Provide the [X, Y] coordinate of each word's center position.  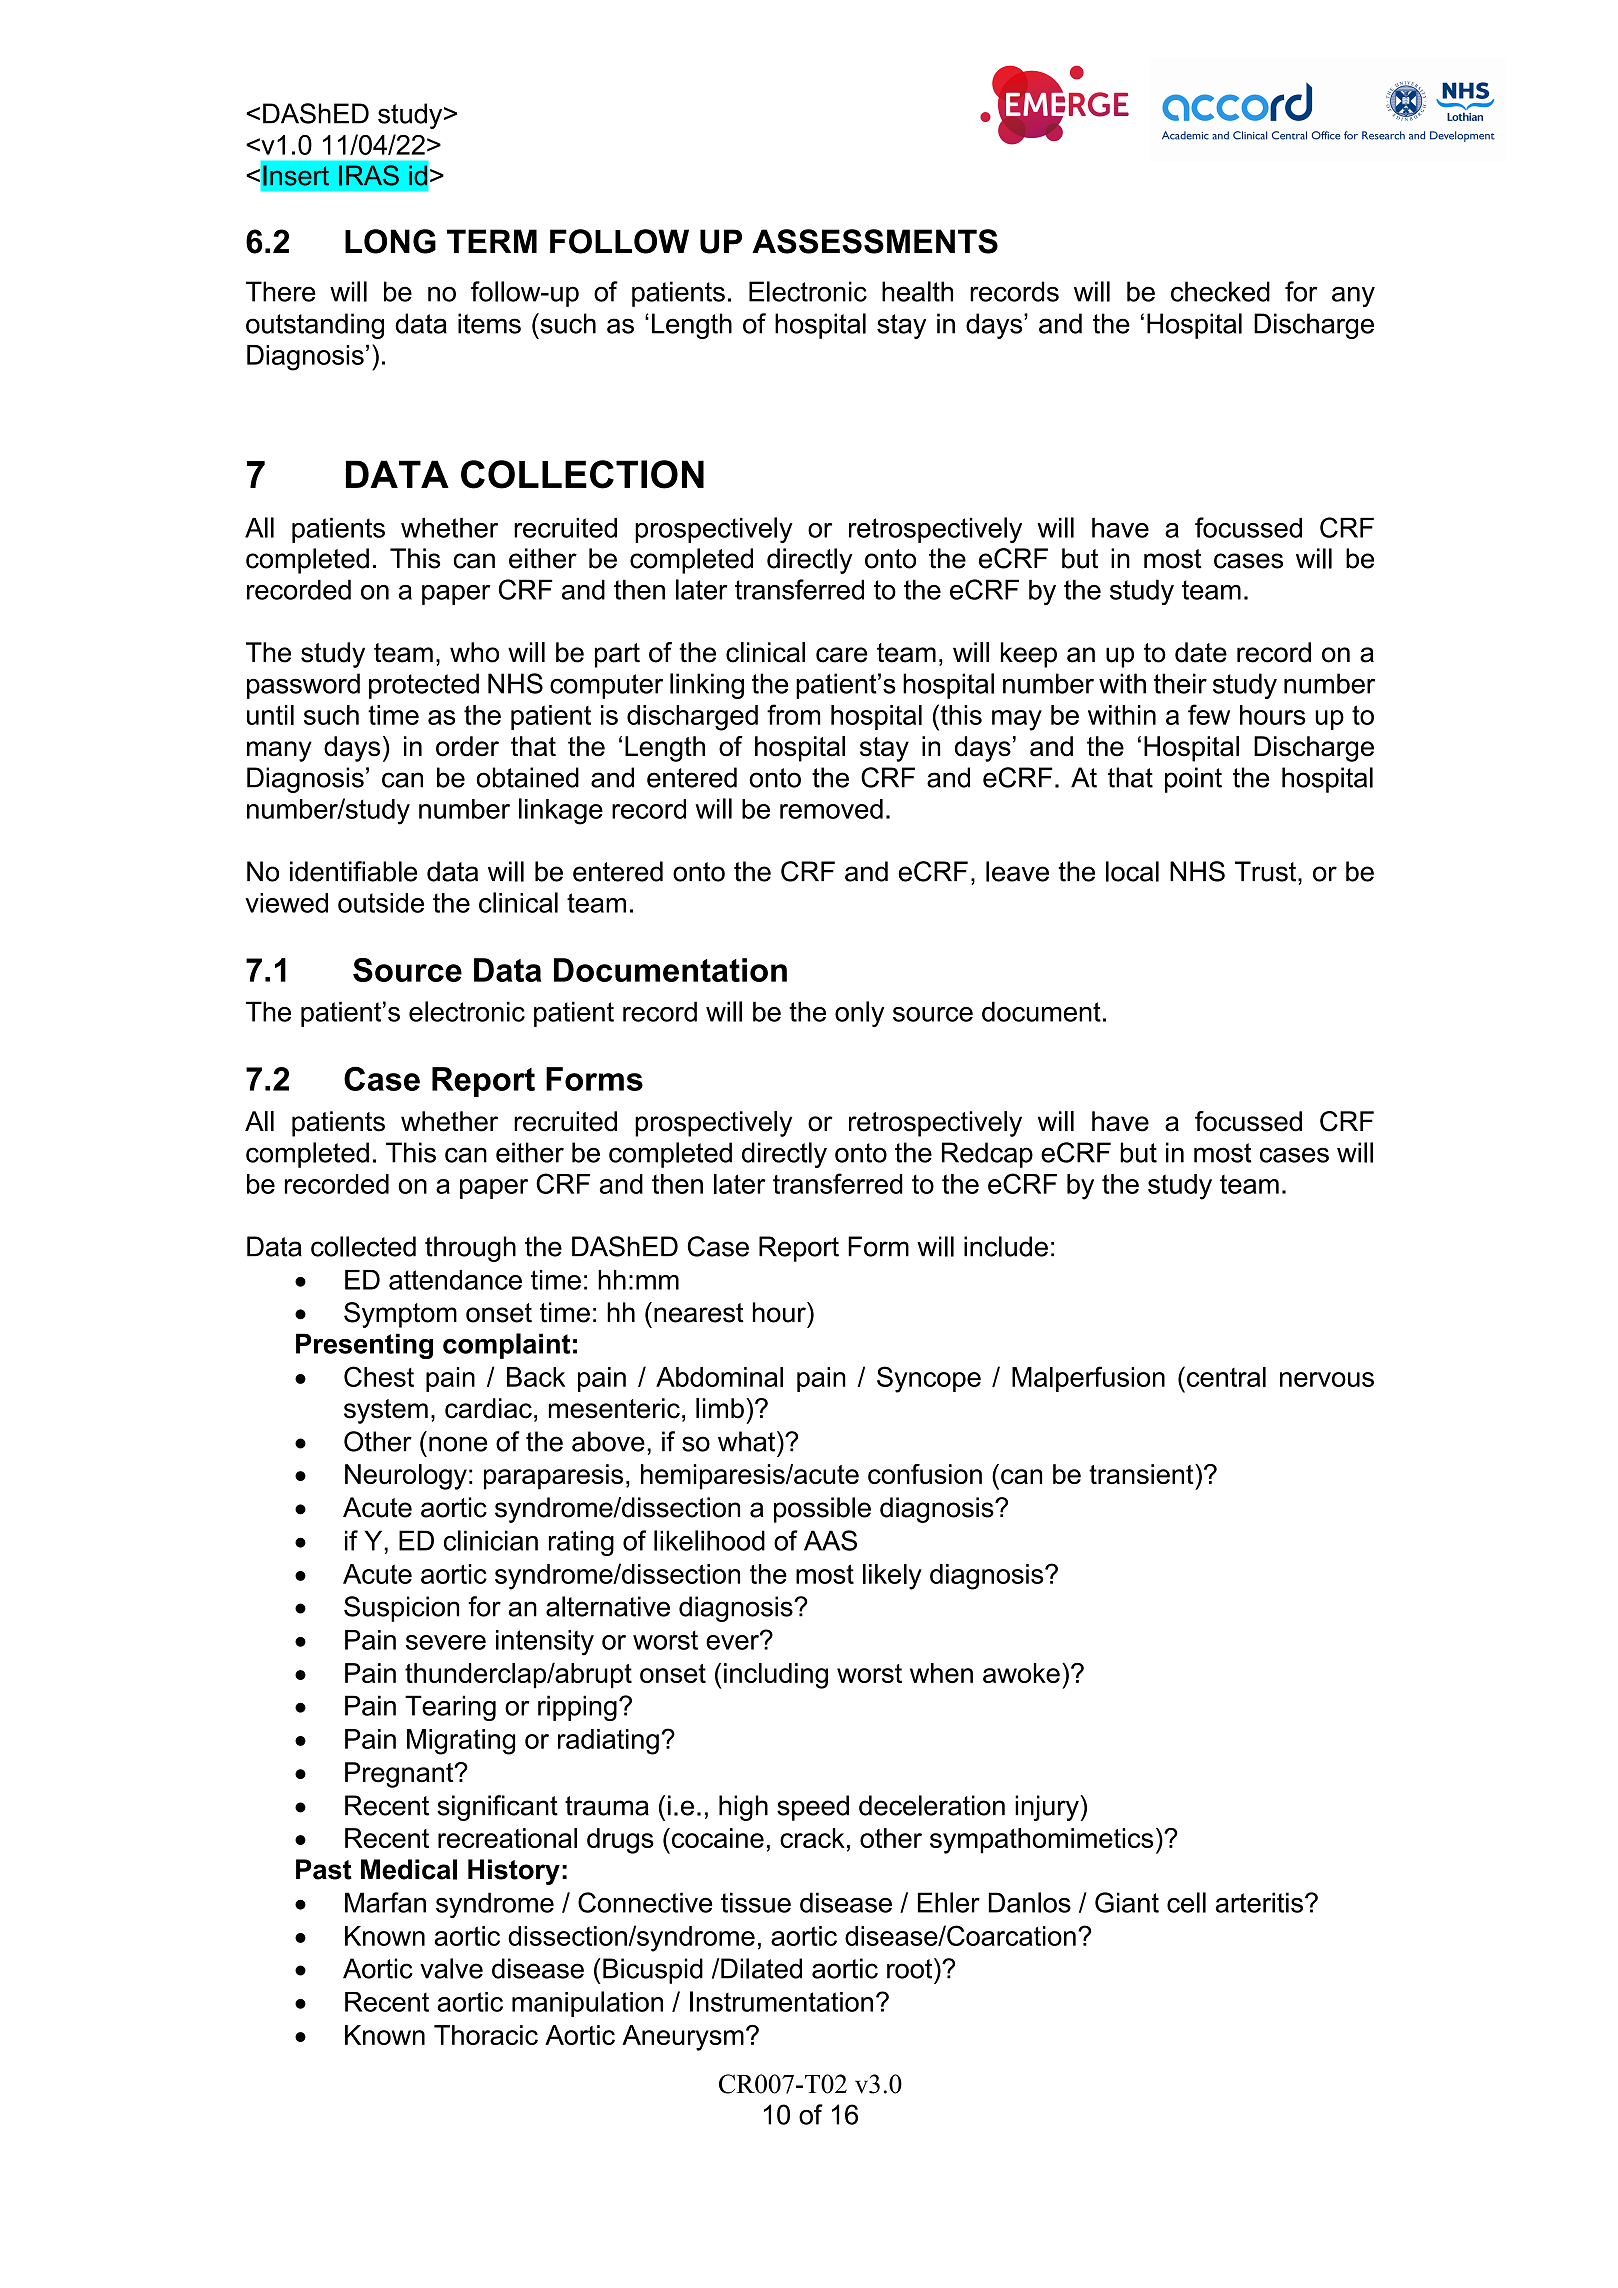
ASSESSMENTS [875, 241]
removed [831, 809]
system [386, 1411]
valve [451, 1968]
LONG [390, 241]
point [1193, 780]
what [748, 1441]
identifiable [353, 871]
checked [1220, 291]
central [1226, 1377]
